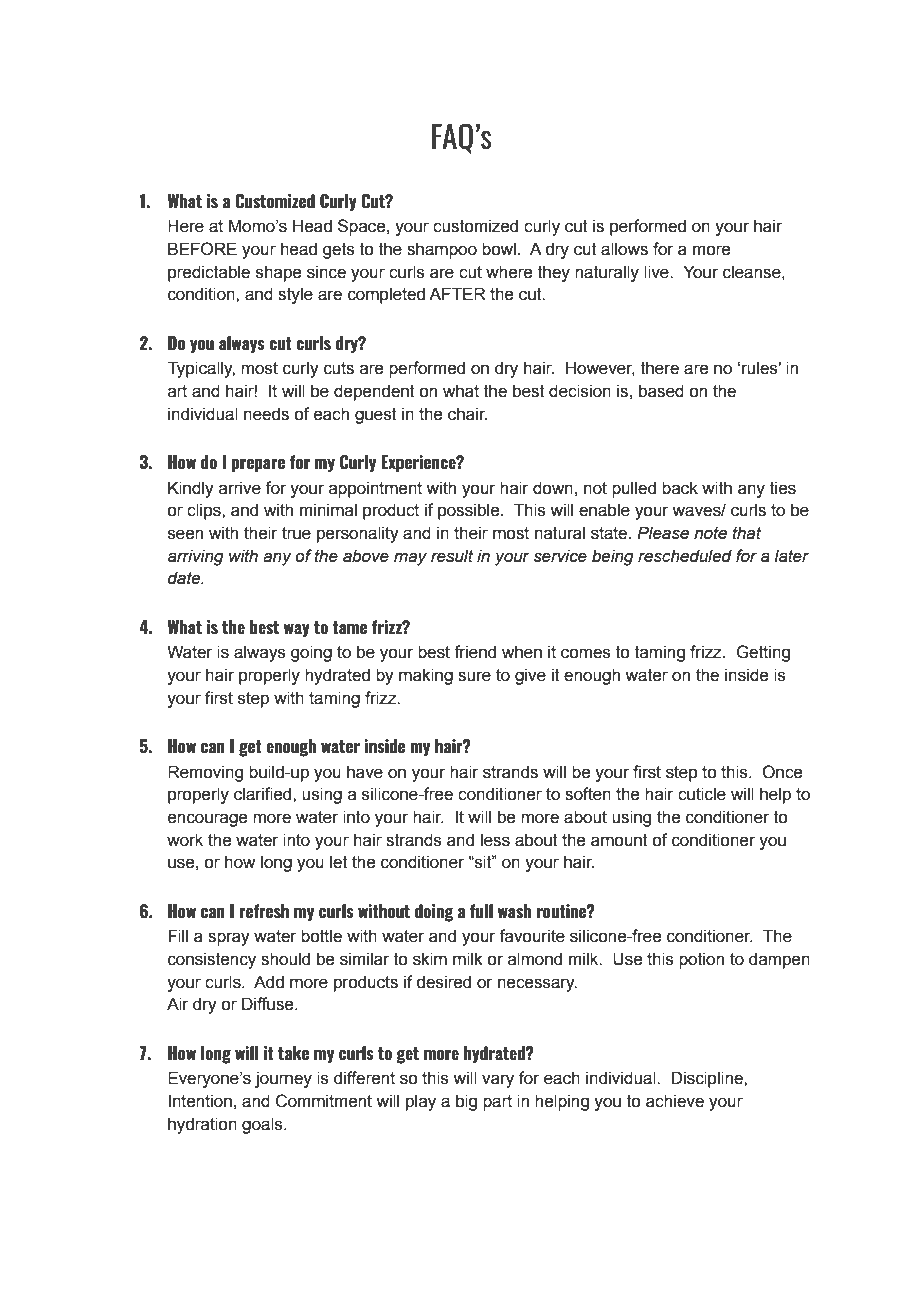 The width and height of the screenshot is (924, 1307). Describe the element at coordinates (240, 488) in the screenshot. I see `arrive` at that location.
